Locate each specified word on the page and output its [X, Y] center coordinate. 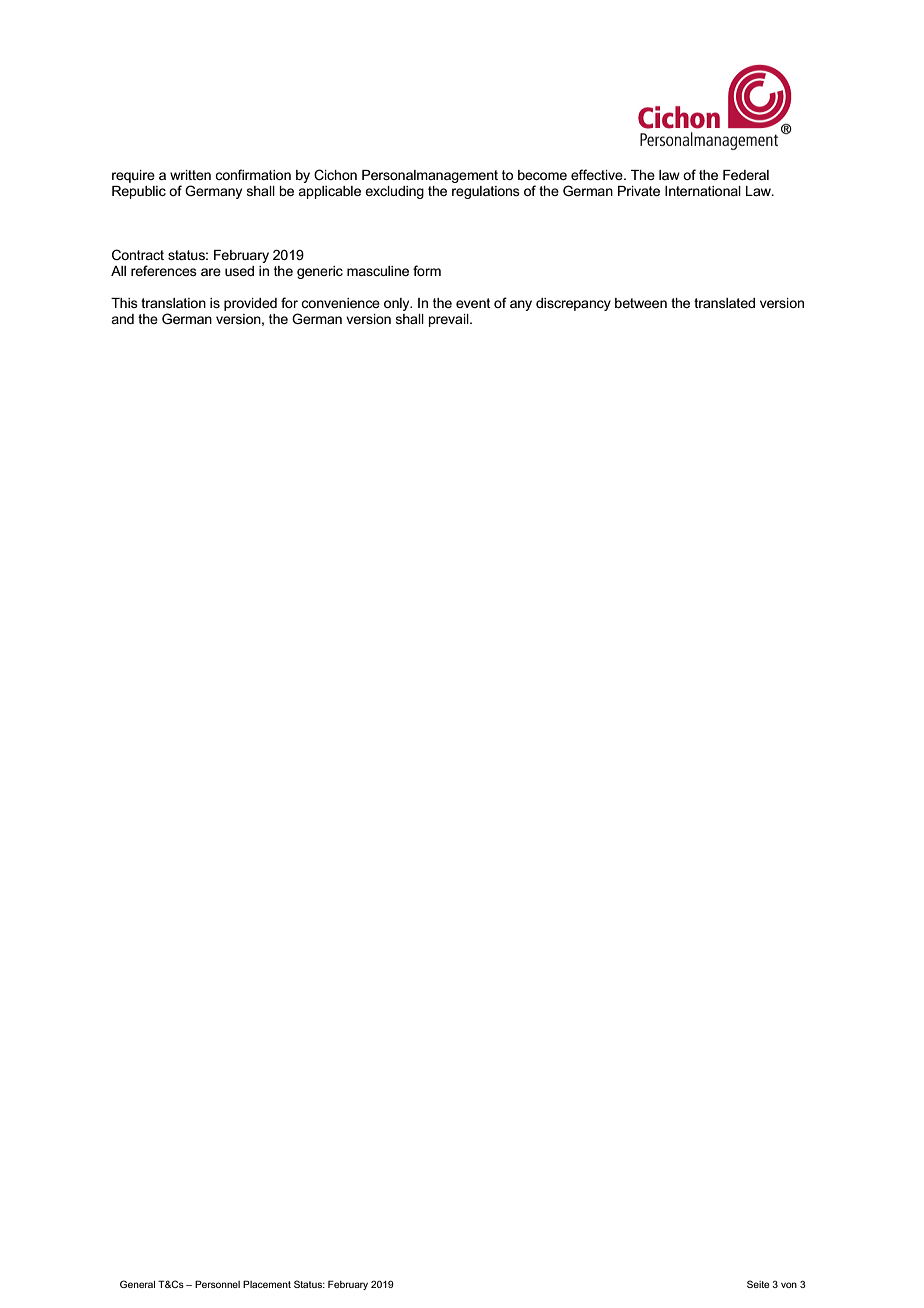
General [137, 1284]
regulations [486, 192]
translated [724, 303]
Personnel [217, 1284]
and [122, 319]
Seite [758, 1284]
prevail [450, 320]
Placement [267, 1284]
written [190, 175]
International [703, 191]
